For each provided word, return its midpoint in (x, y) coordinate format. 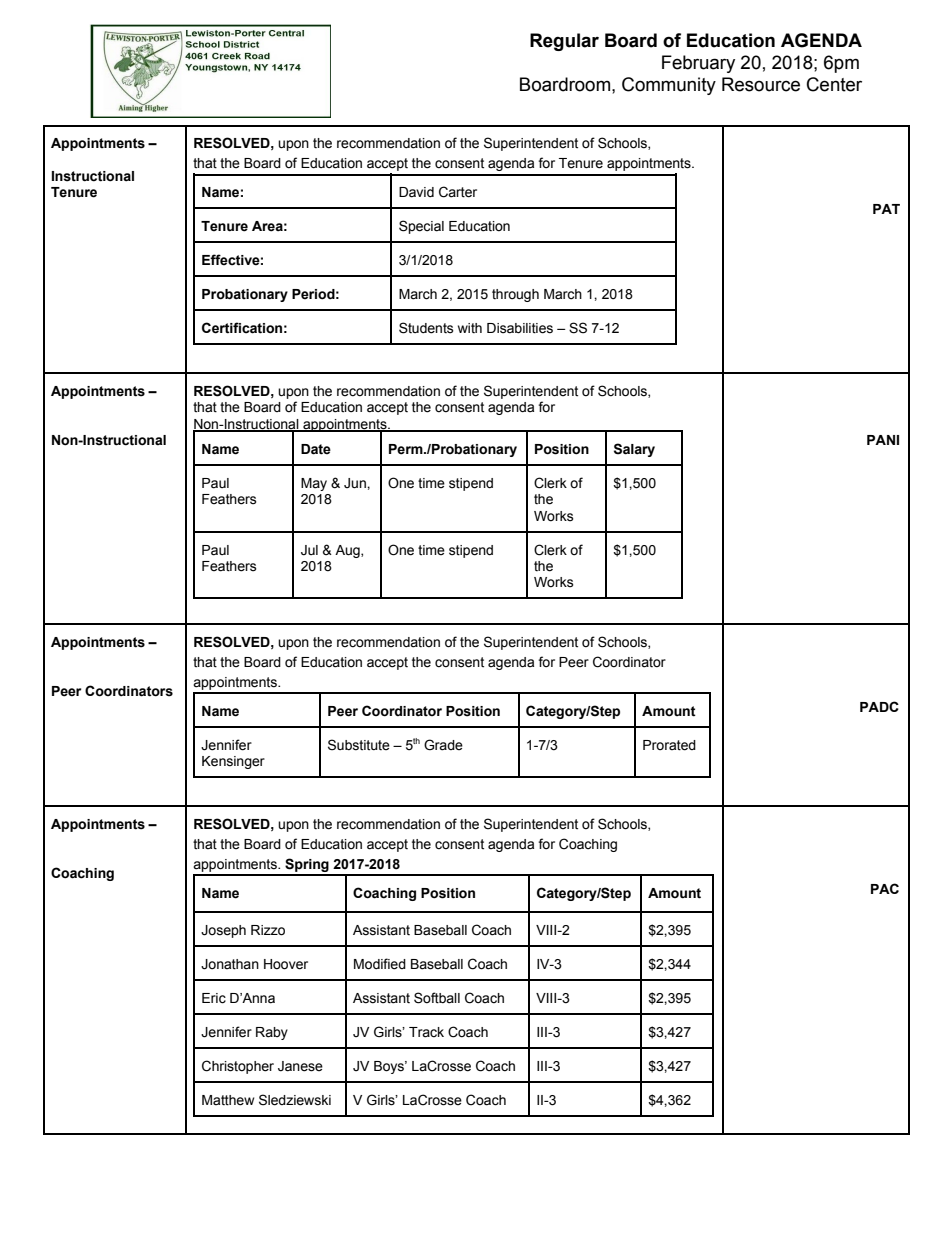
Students (426, 328)
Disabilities (520, 328)
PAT (886, 209)
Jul (309, 550)
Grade (443, 745)
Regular (564, 42)
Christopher (238, 1067)
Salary (634, 450)
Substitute (359, 745)
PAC (885, 888)
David (416, 192)
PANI (883, 440)
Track (426, 1032)
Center (834, 84)
